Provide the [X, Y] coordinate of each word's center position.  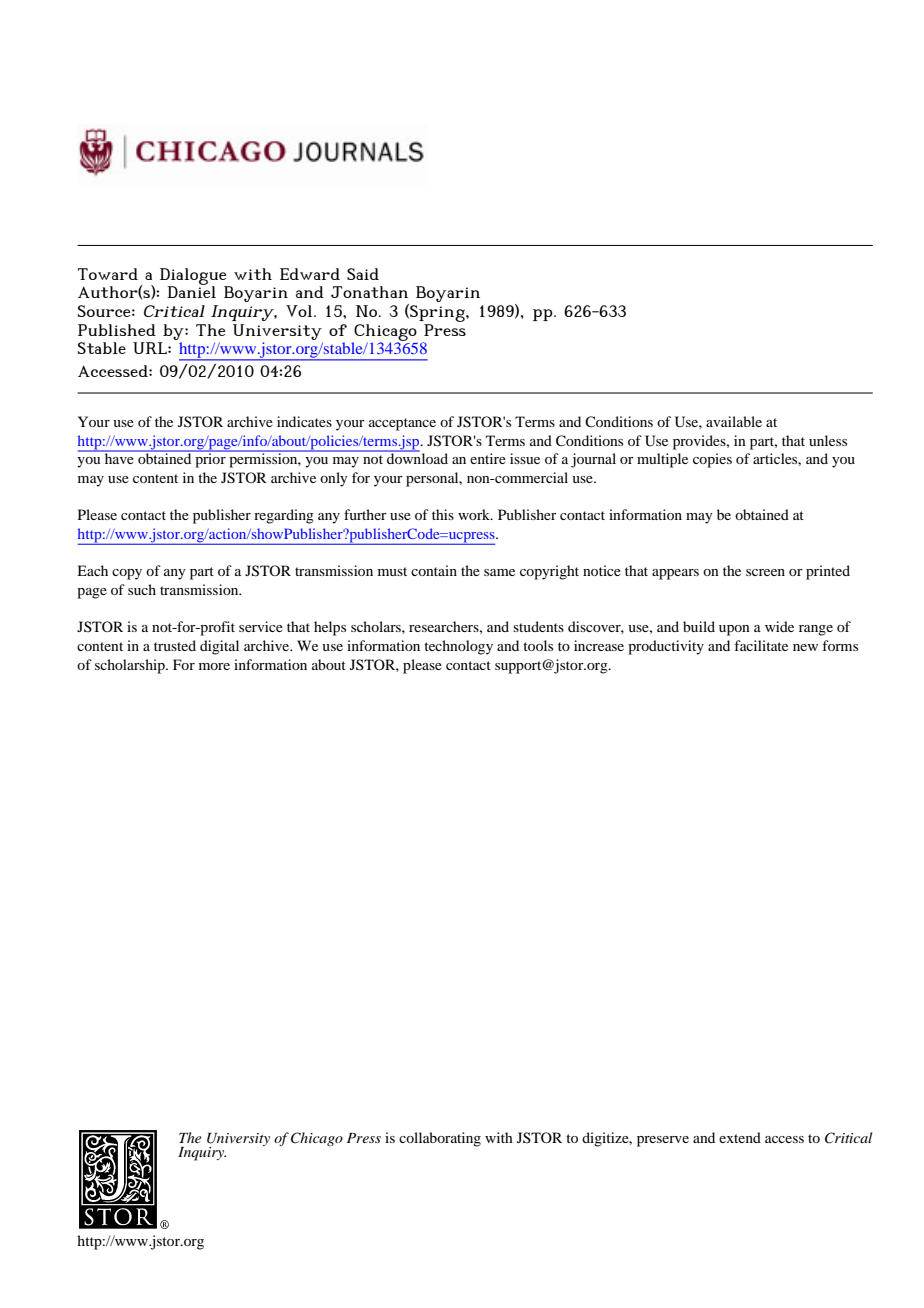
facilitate [761, 645]
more [214, 666]
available [734, 421]
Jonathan [369, 292]
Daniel [191, 291]
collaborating [440, 1139]
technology [458, 647]
